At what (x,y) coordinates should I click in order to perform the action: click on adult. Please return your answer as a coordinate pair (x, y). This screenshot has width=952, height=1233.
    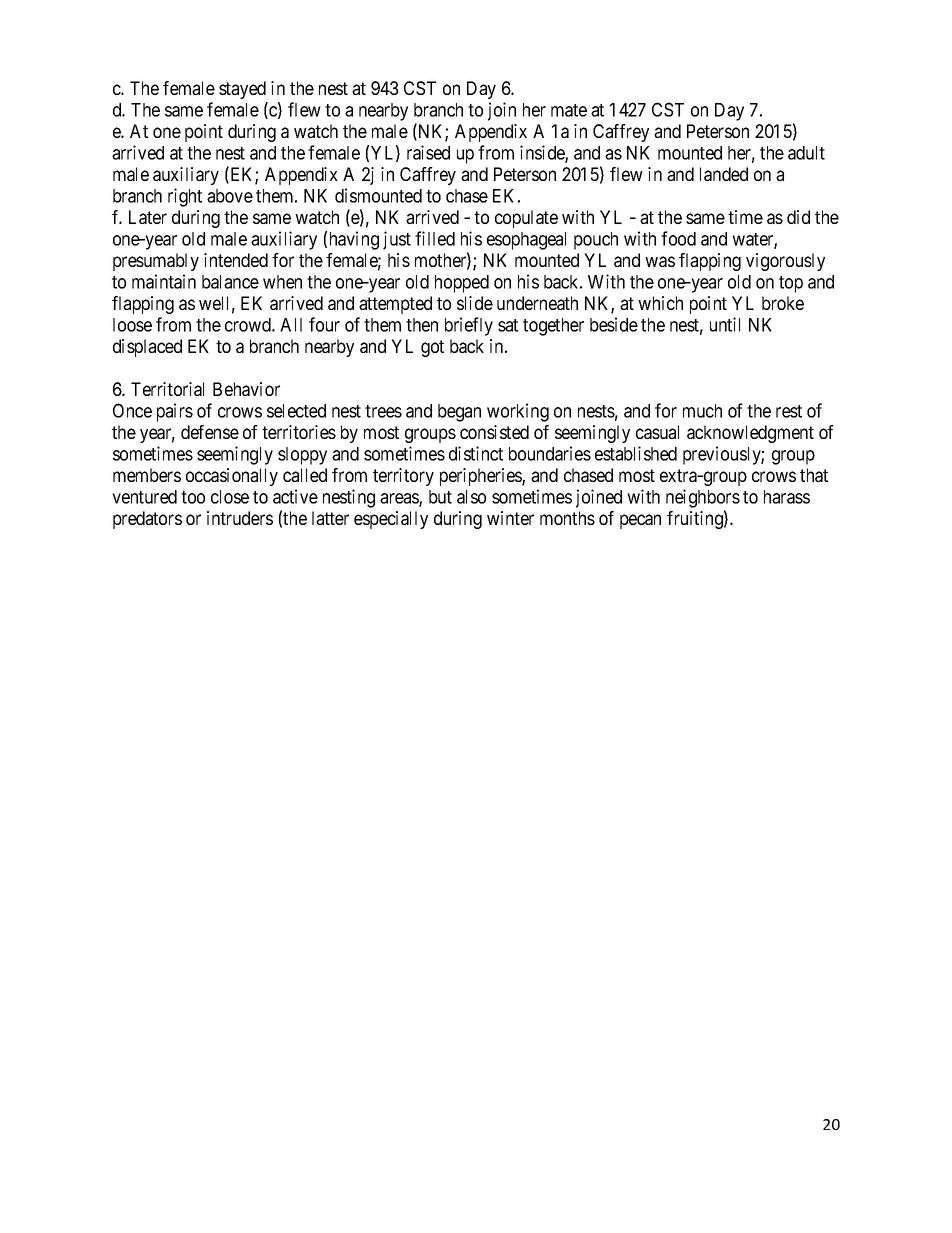
    Looking at the image, I should click on (806, 153).
